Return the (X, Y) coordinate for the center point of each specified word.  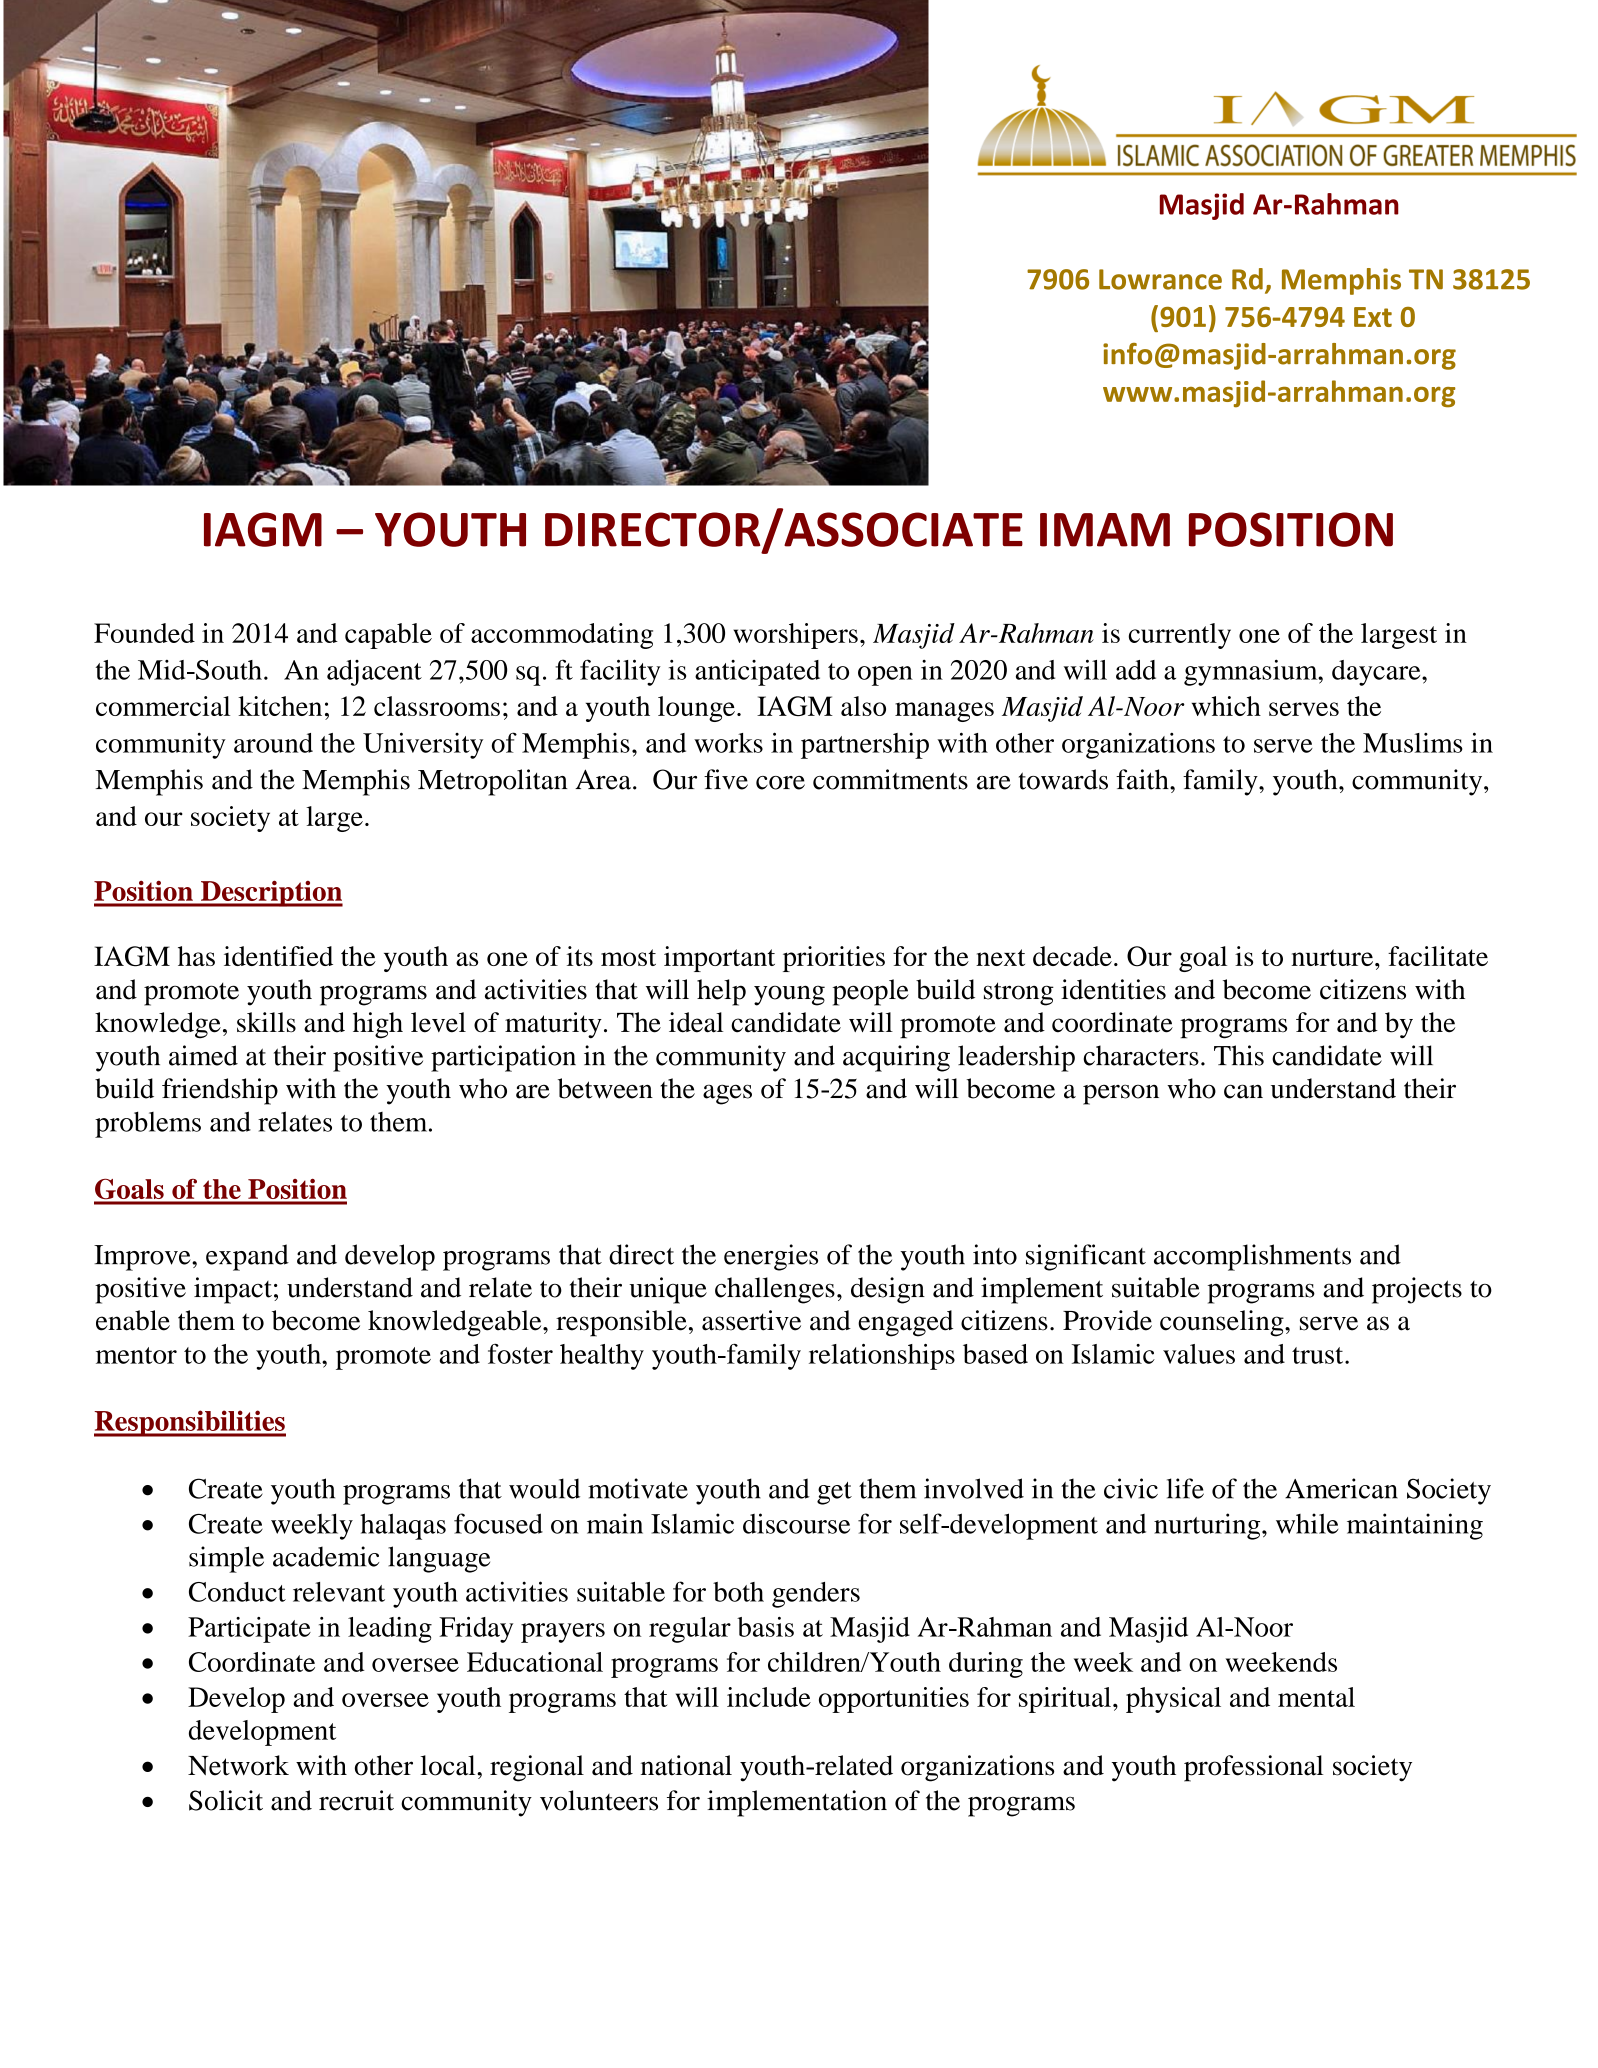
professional (1253, 1768)
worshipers (795, 636)
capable (388, 636)
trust (1319, 1355)
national (686, 1765)
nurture (1333, 957)
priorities (834, 959)
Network (238, 1765)
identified (278, 956)
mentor (136, 1355)
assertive (751, 1320)
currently (1180, 636)
